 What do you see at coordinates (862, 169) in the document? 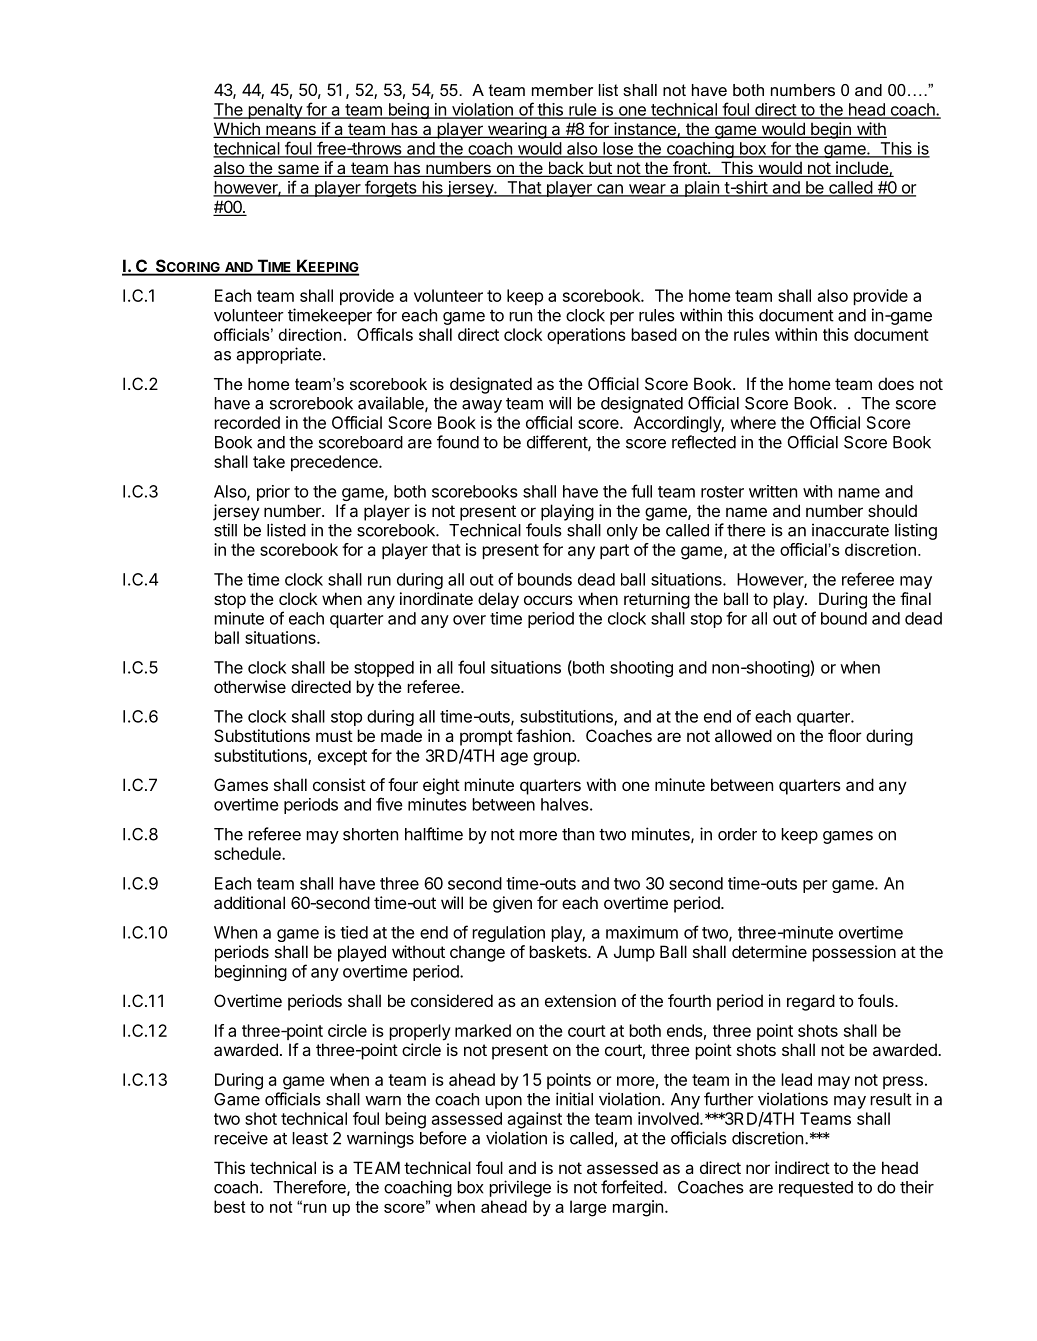
I see `include` at bounding box center [862, 169].
